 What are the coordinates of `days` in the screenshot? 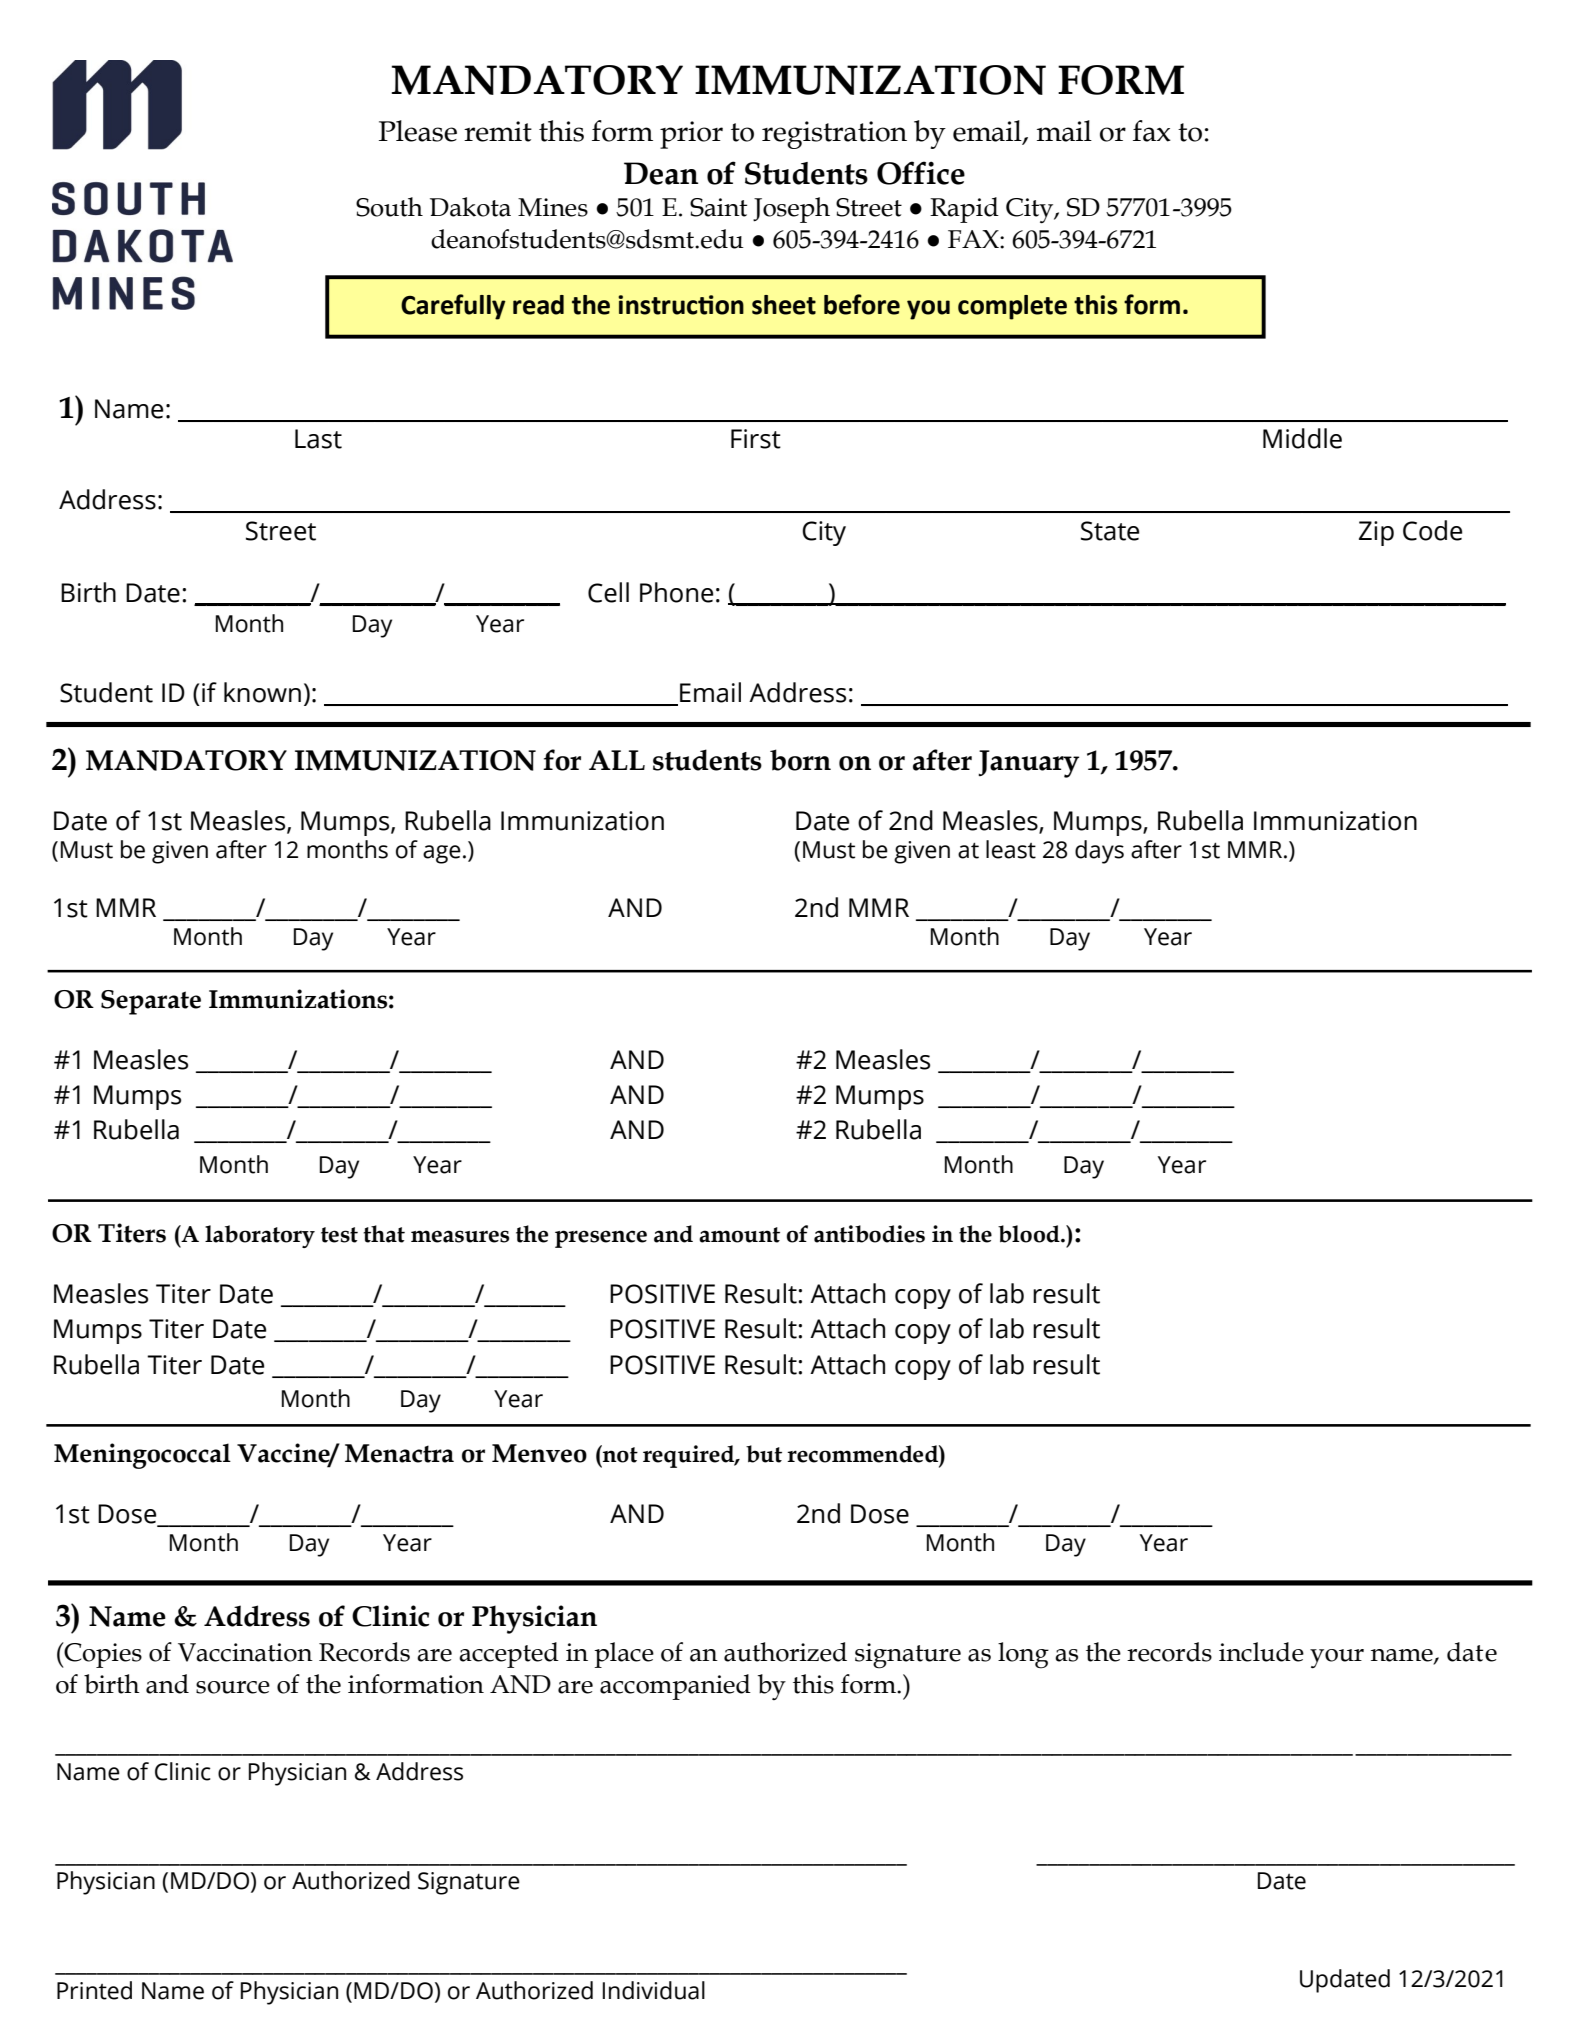 It's located at (1099, 852).
